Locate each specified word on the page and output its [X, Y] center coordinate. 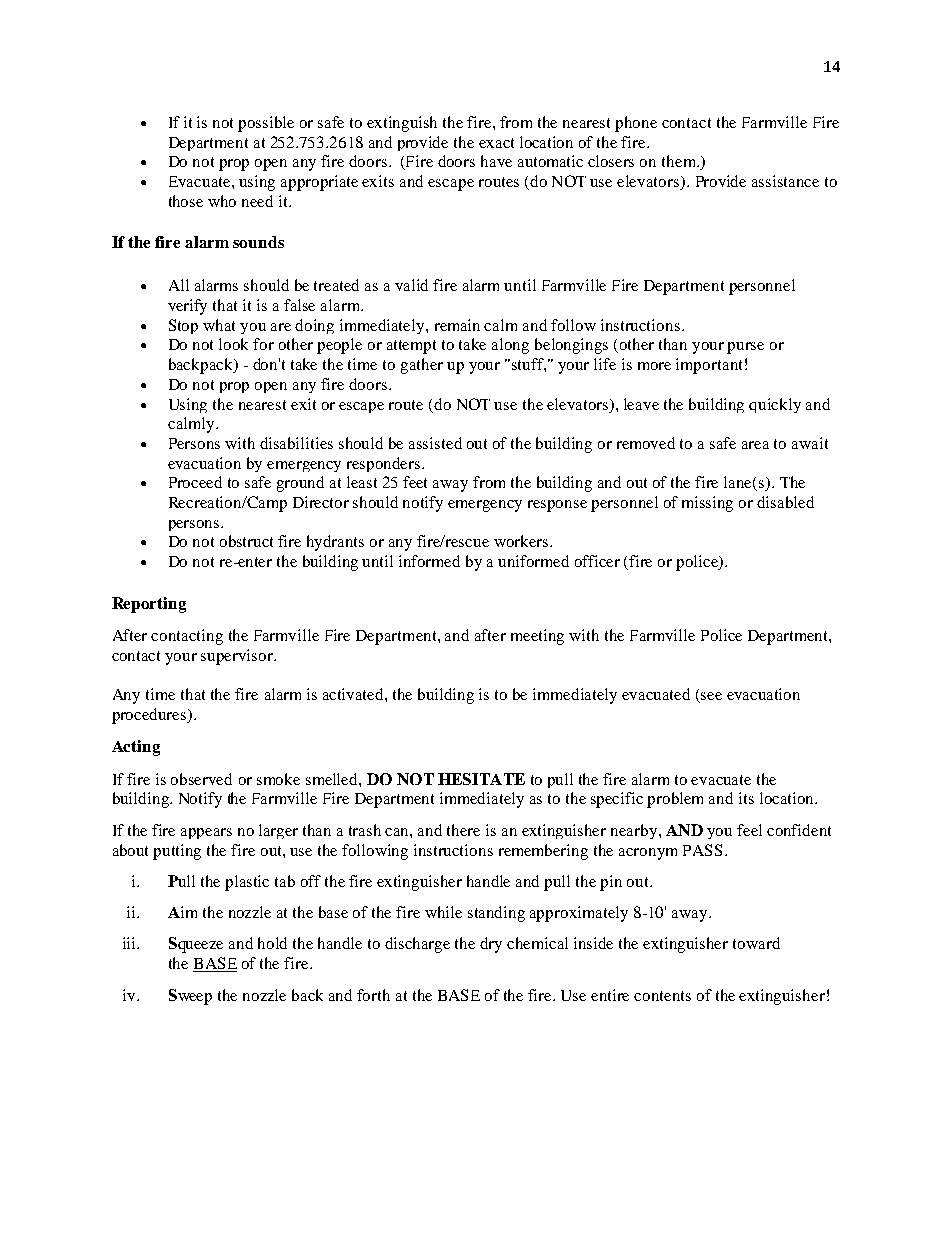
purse [745, 348]
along [510, 346]
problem [675, 800]
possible [266, 124]
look [233, 344]
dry [491, 945]
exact [496, 143]
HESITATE [481, 779]
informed [429, 561]
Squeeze [196, 945]
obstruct [246, 541]
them [680, 161]
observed [201, 779]
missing [707, 504]
